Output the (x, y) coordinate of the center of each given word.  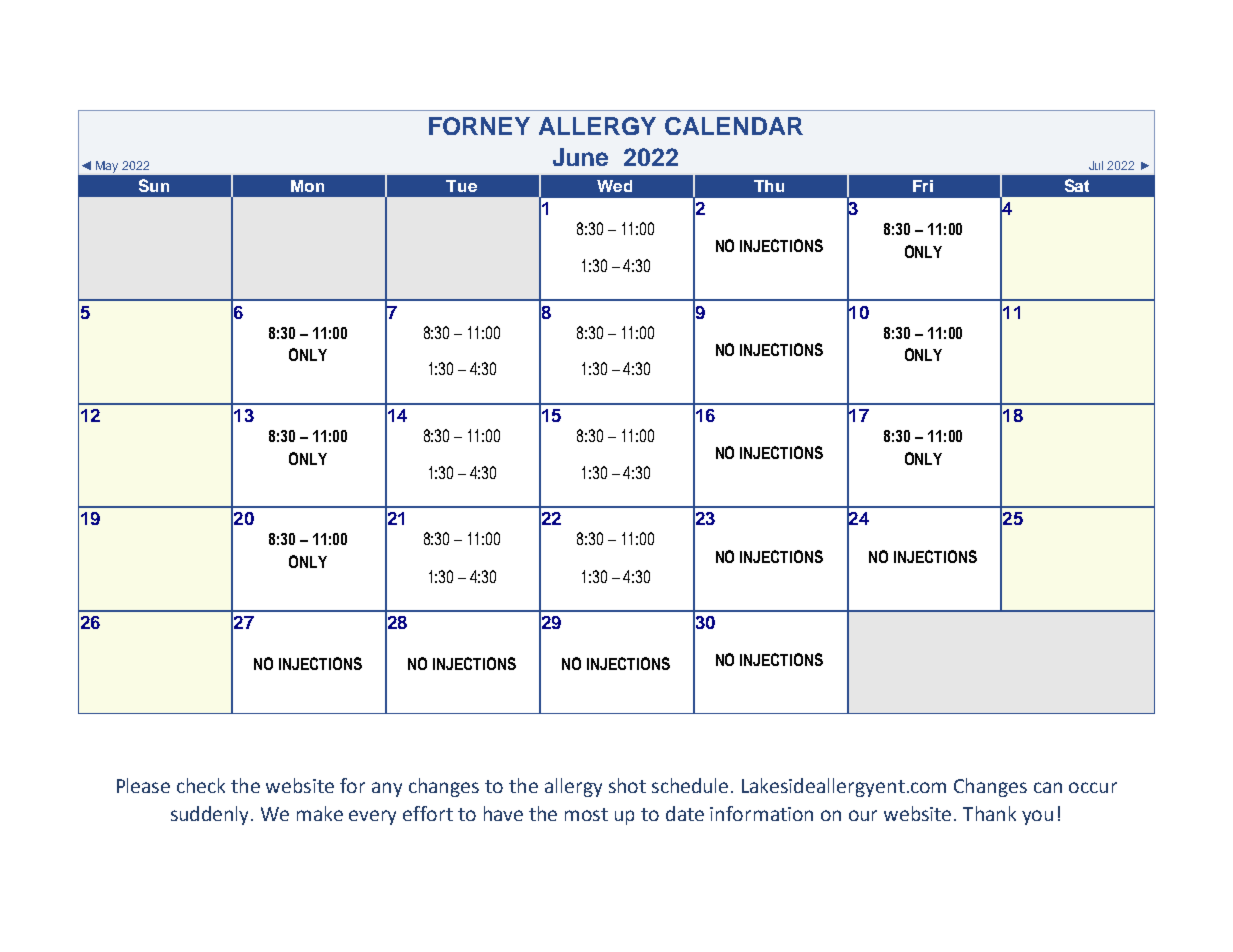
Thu (769, 186)
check (201, 785)
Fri (923, 186)
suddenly (211, 815)
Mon (307, 186)
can (1048, 787)
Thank (989, 813)
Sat (1077, 185)
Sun (154, 185)
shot (627, 785)
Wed (614, 186)
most (586, 814)
